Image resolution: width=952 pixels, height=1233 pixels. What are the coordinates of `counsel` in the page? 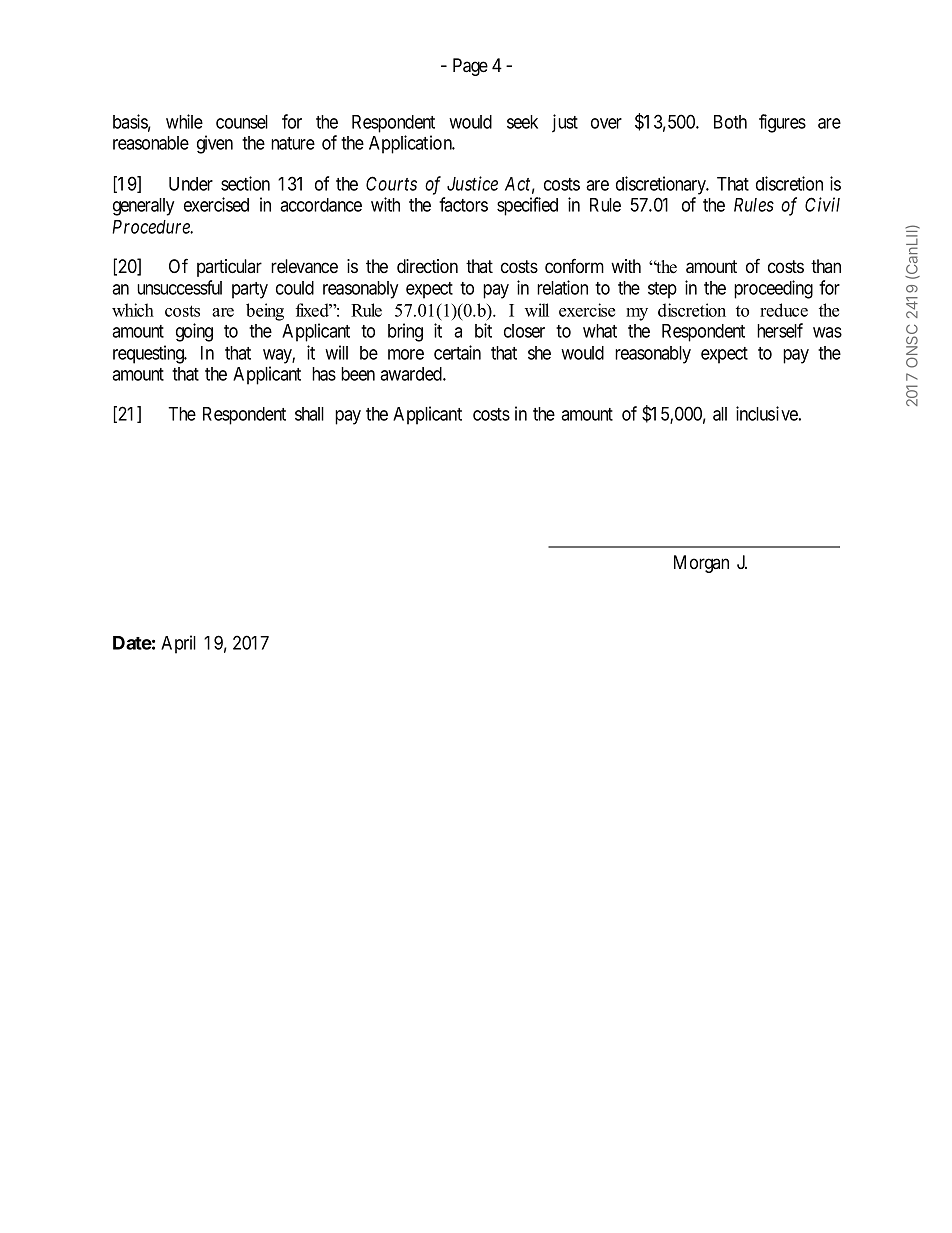 It's located at (242, 122).
